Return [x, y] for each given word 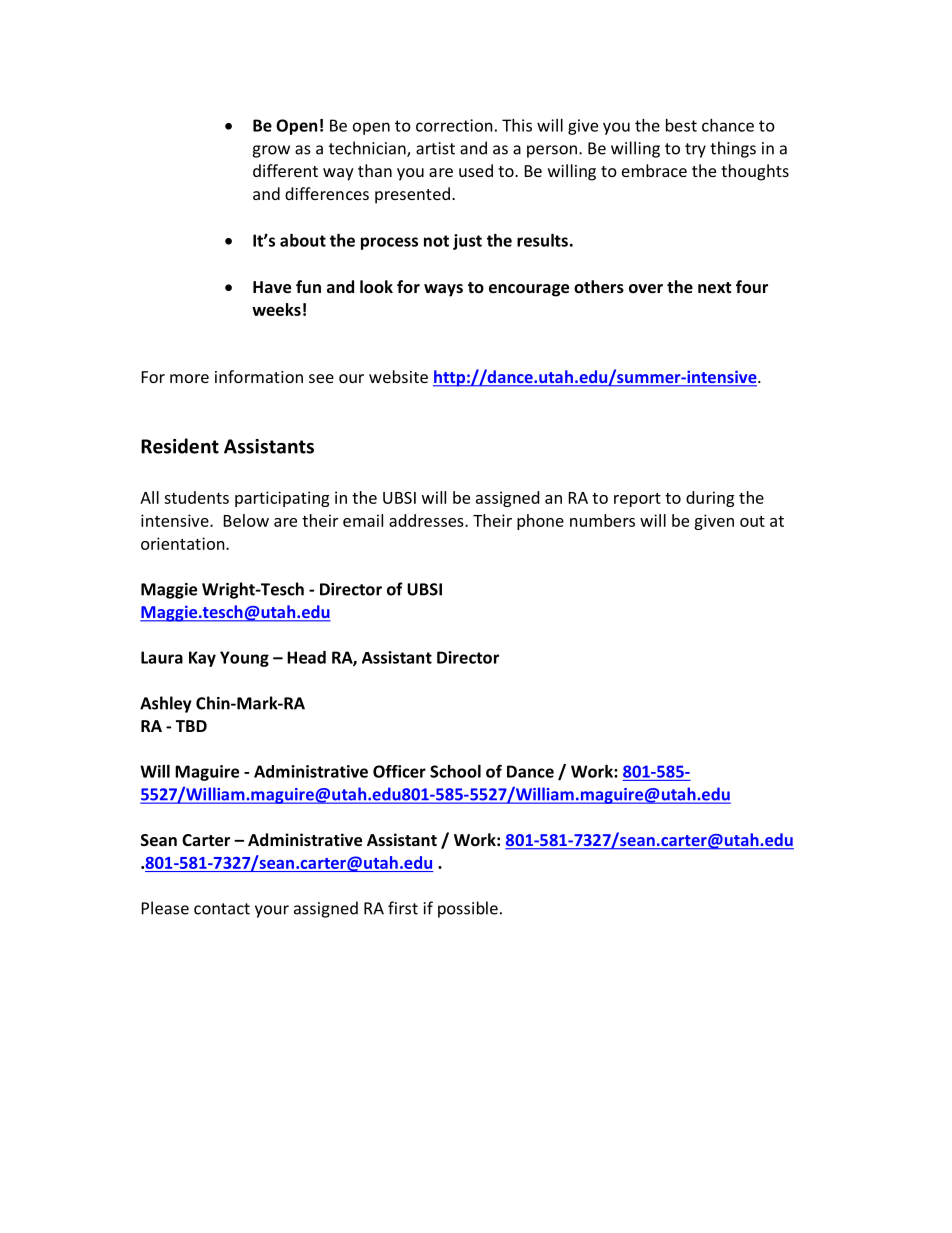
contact [222, 909]
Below [246, 520]
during [710, 499]
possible [468, 909]
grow [271, 151]
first [403, 908]
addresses [427, 520]
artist [435, 148]
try [695, 150]
